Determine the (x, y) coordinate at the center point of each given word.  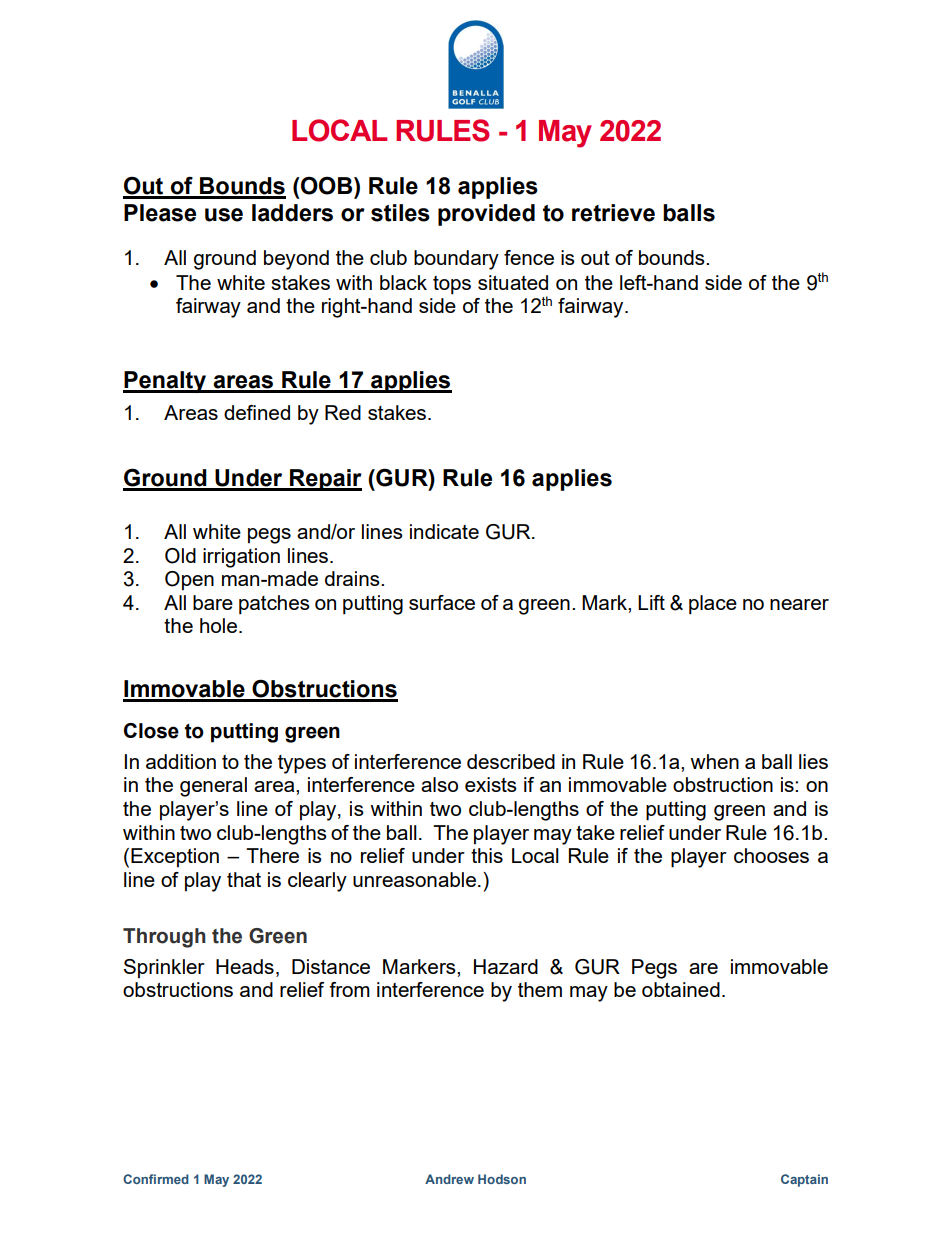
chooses (771, 855)
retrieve (613, 213)
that (244, 879)
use (224, 215)
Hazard (506, 966)
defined (257, 412)
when (714, 761)
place (713, 605)
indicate (444, 531)
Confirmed (156, 1179)
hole (218, 625)
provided (486, 215)
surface (442, 602)
